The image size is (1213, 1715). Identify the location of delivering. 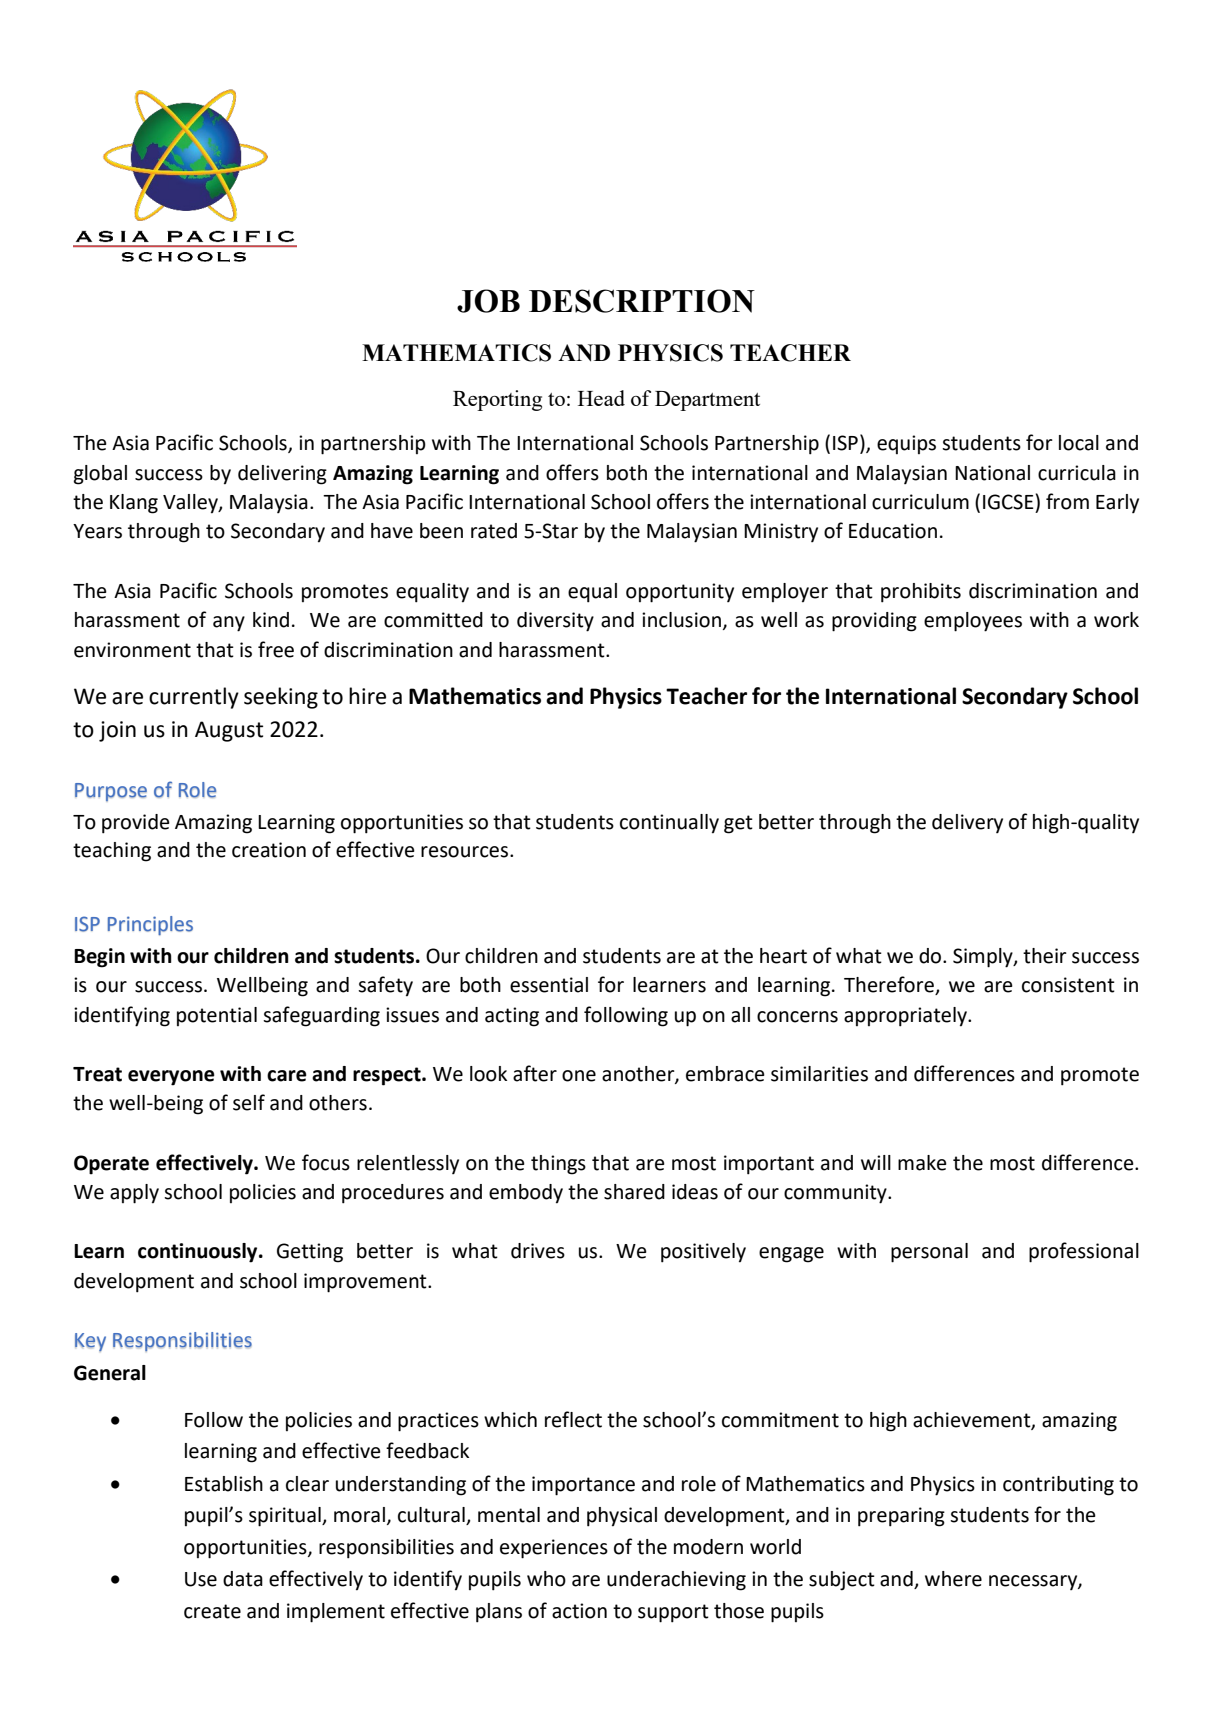
(282, 475).
